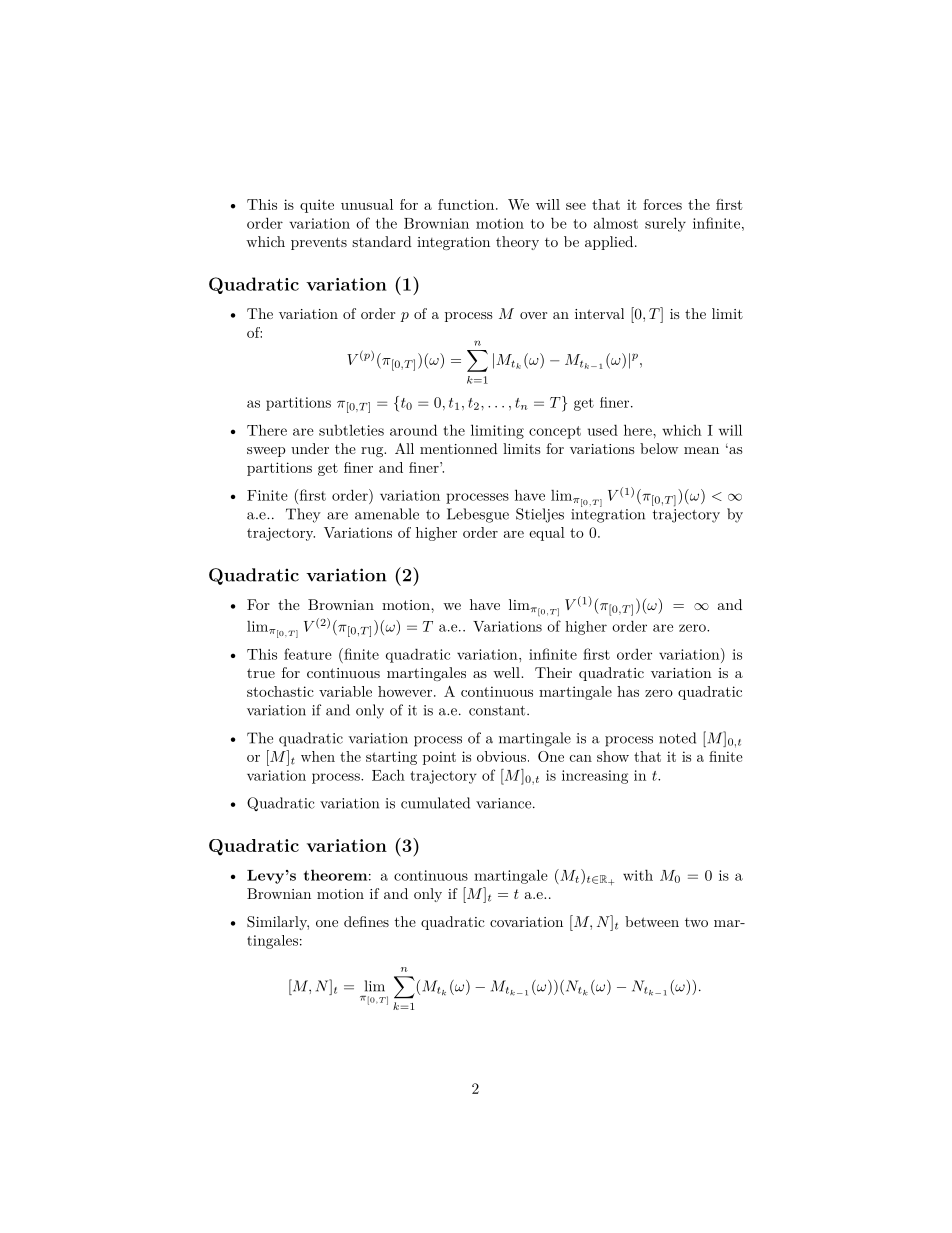 The image size is (952, 1233). What do you see at coordinates (547, 534) in the image?
I see `equal` at bounding box center [547, 534].
